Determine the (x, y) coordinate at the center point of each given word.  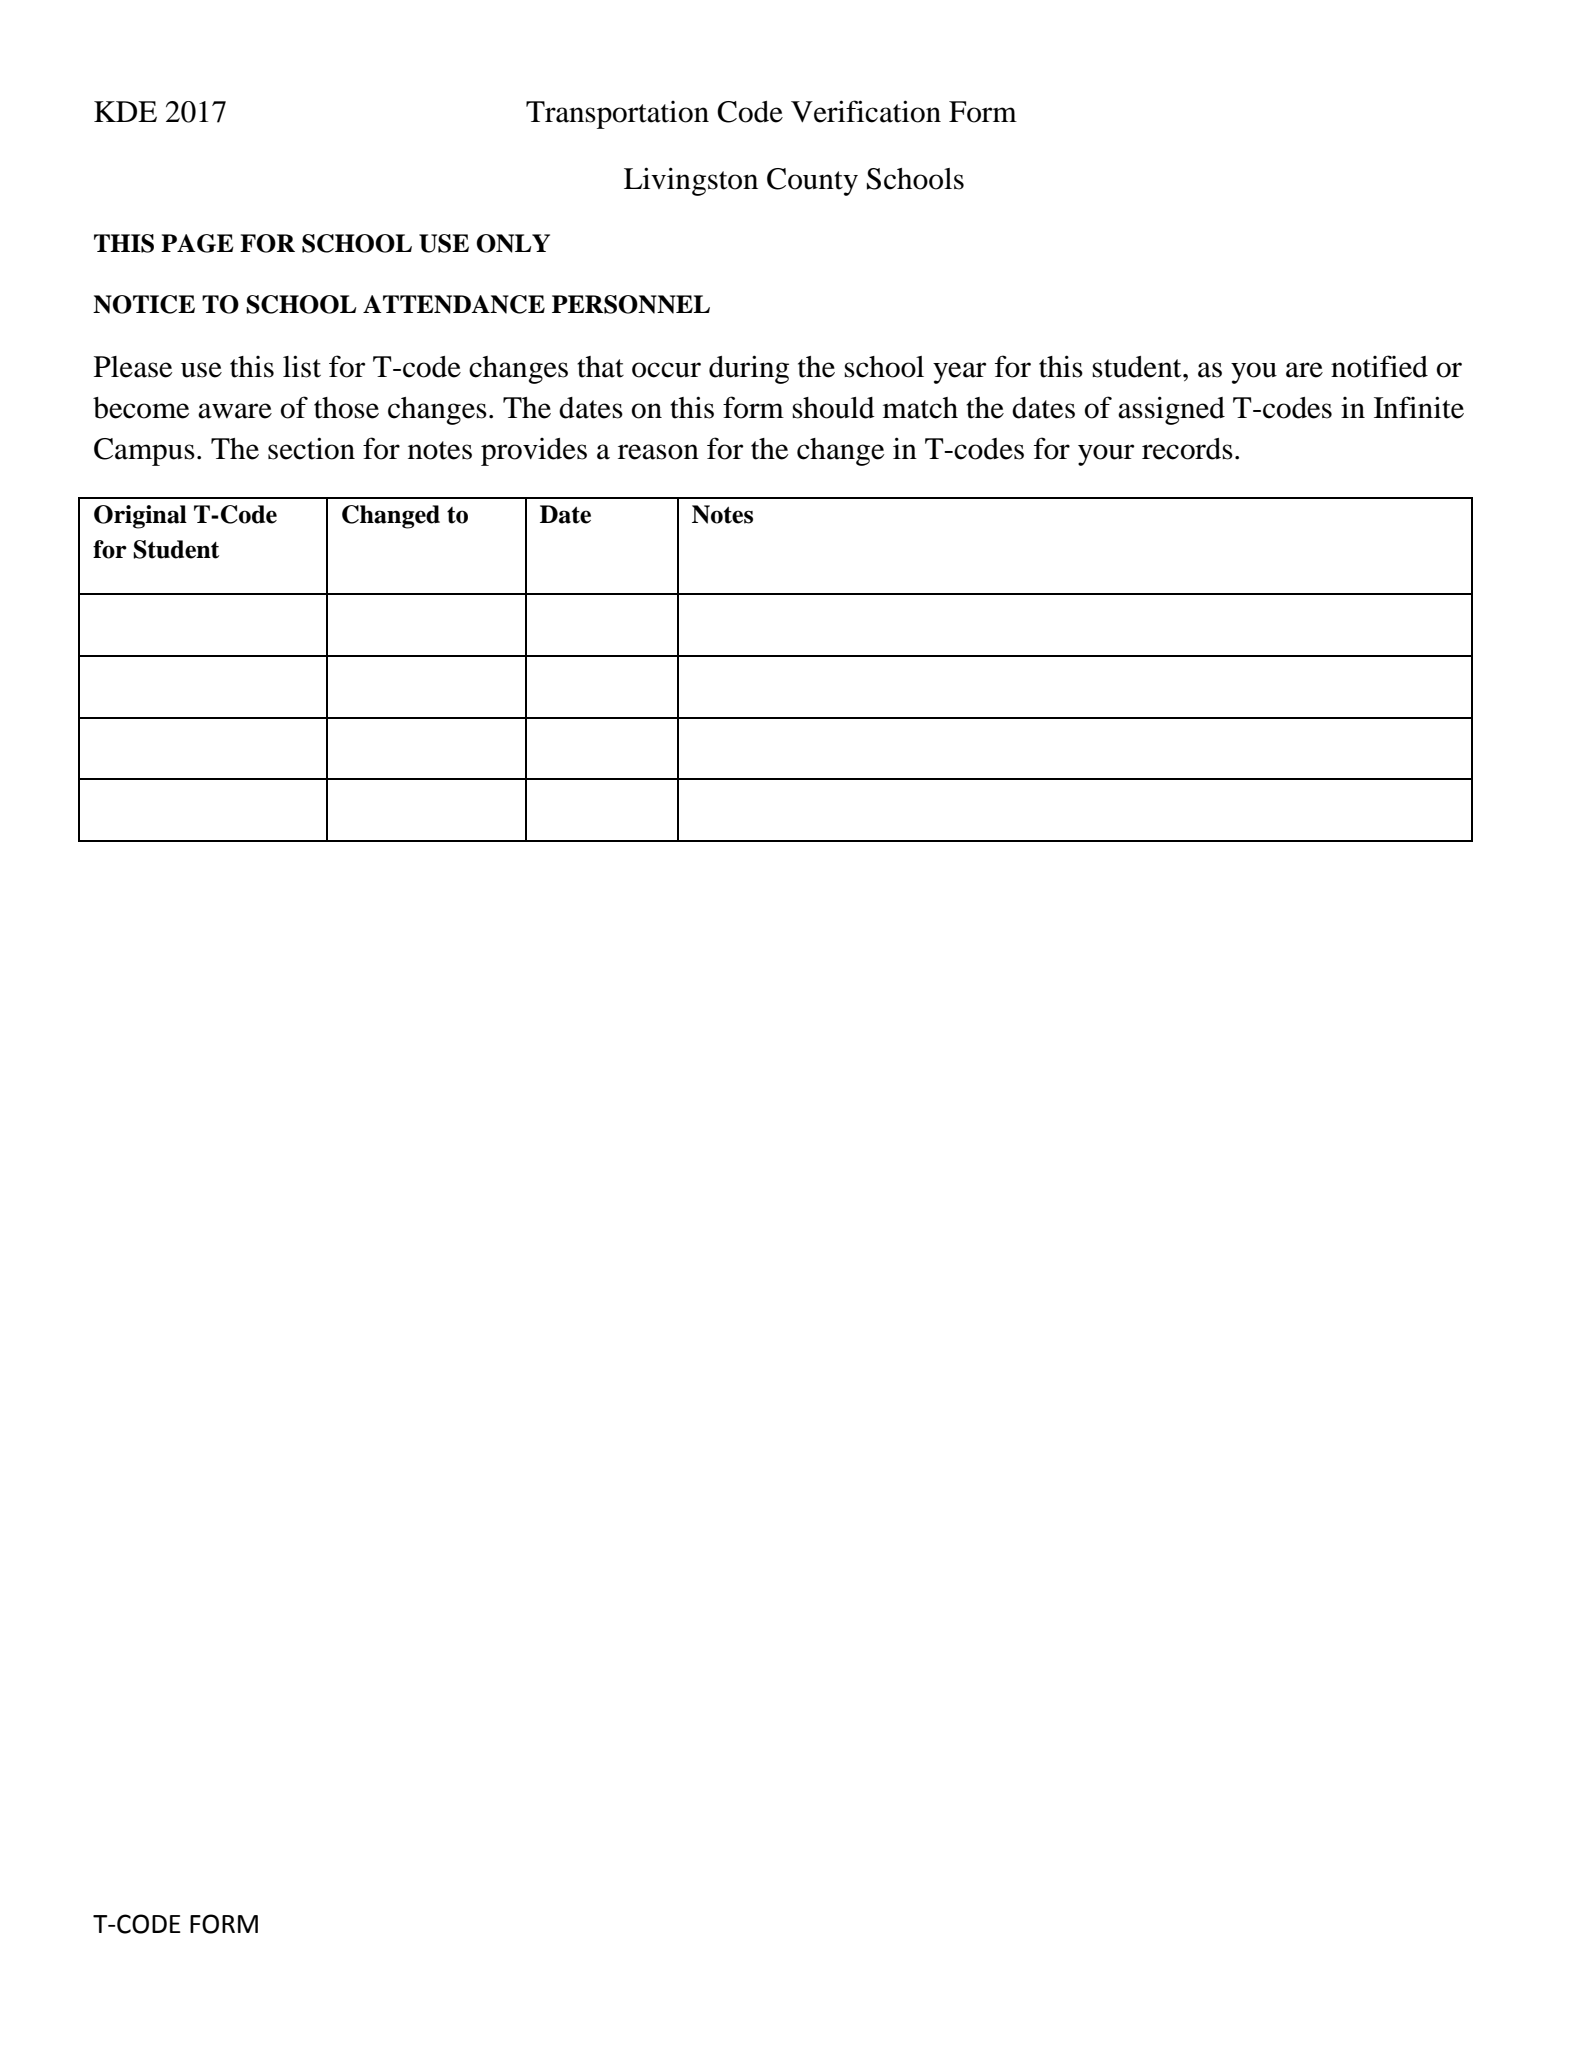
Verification (866, 111)
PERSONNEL (631, 304)
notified (1379, 366)
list (302, 366)
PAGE (197, 243)
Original (140, 517)
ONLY (513, 243)
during (749, 369)
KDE (125, 111)
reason (658, 452)
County (812, 182)
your (1106, 455)
